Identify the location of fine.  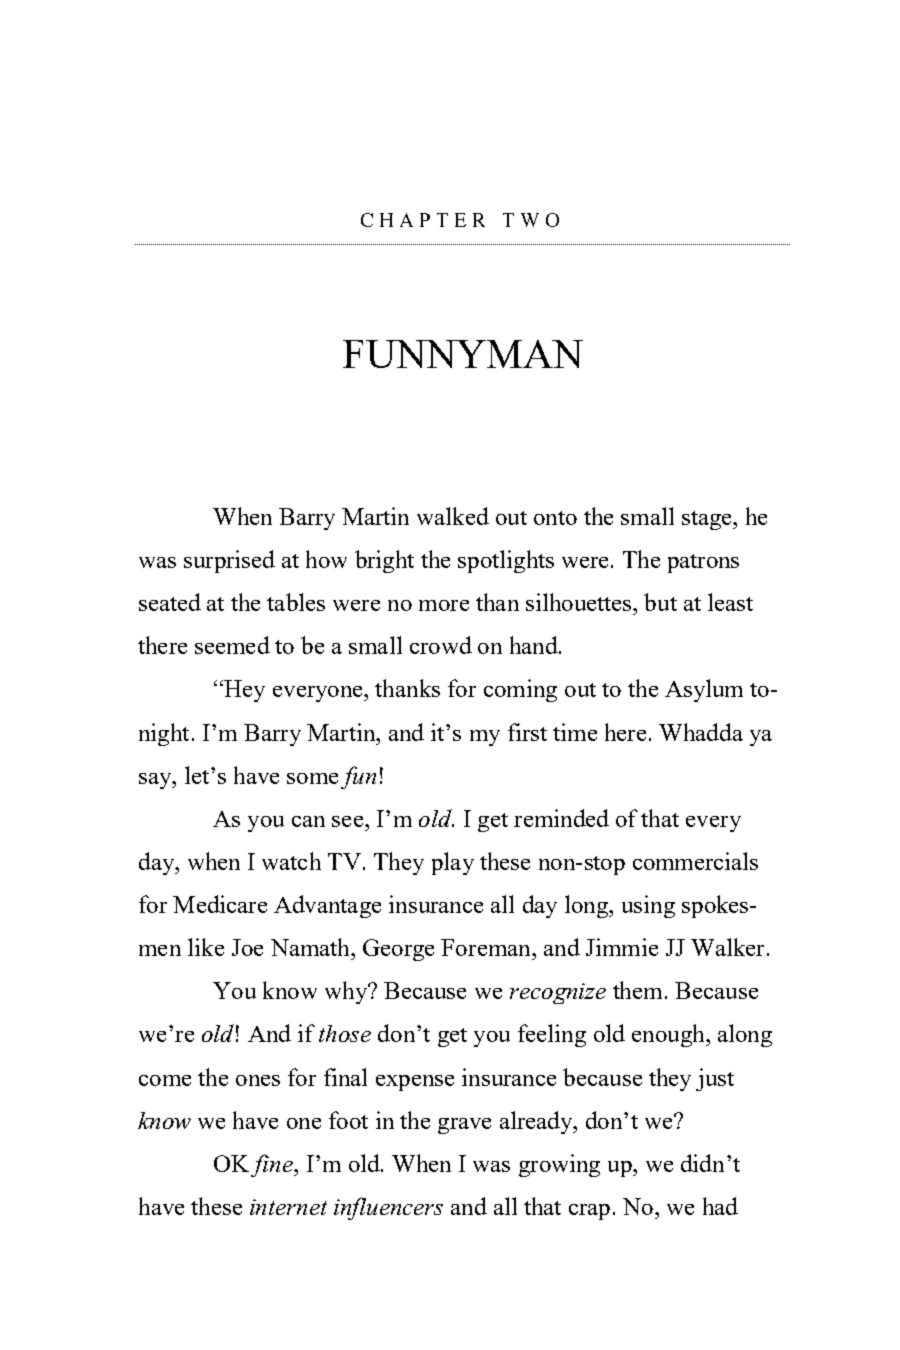
(273, 1165).
